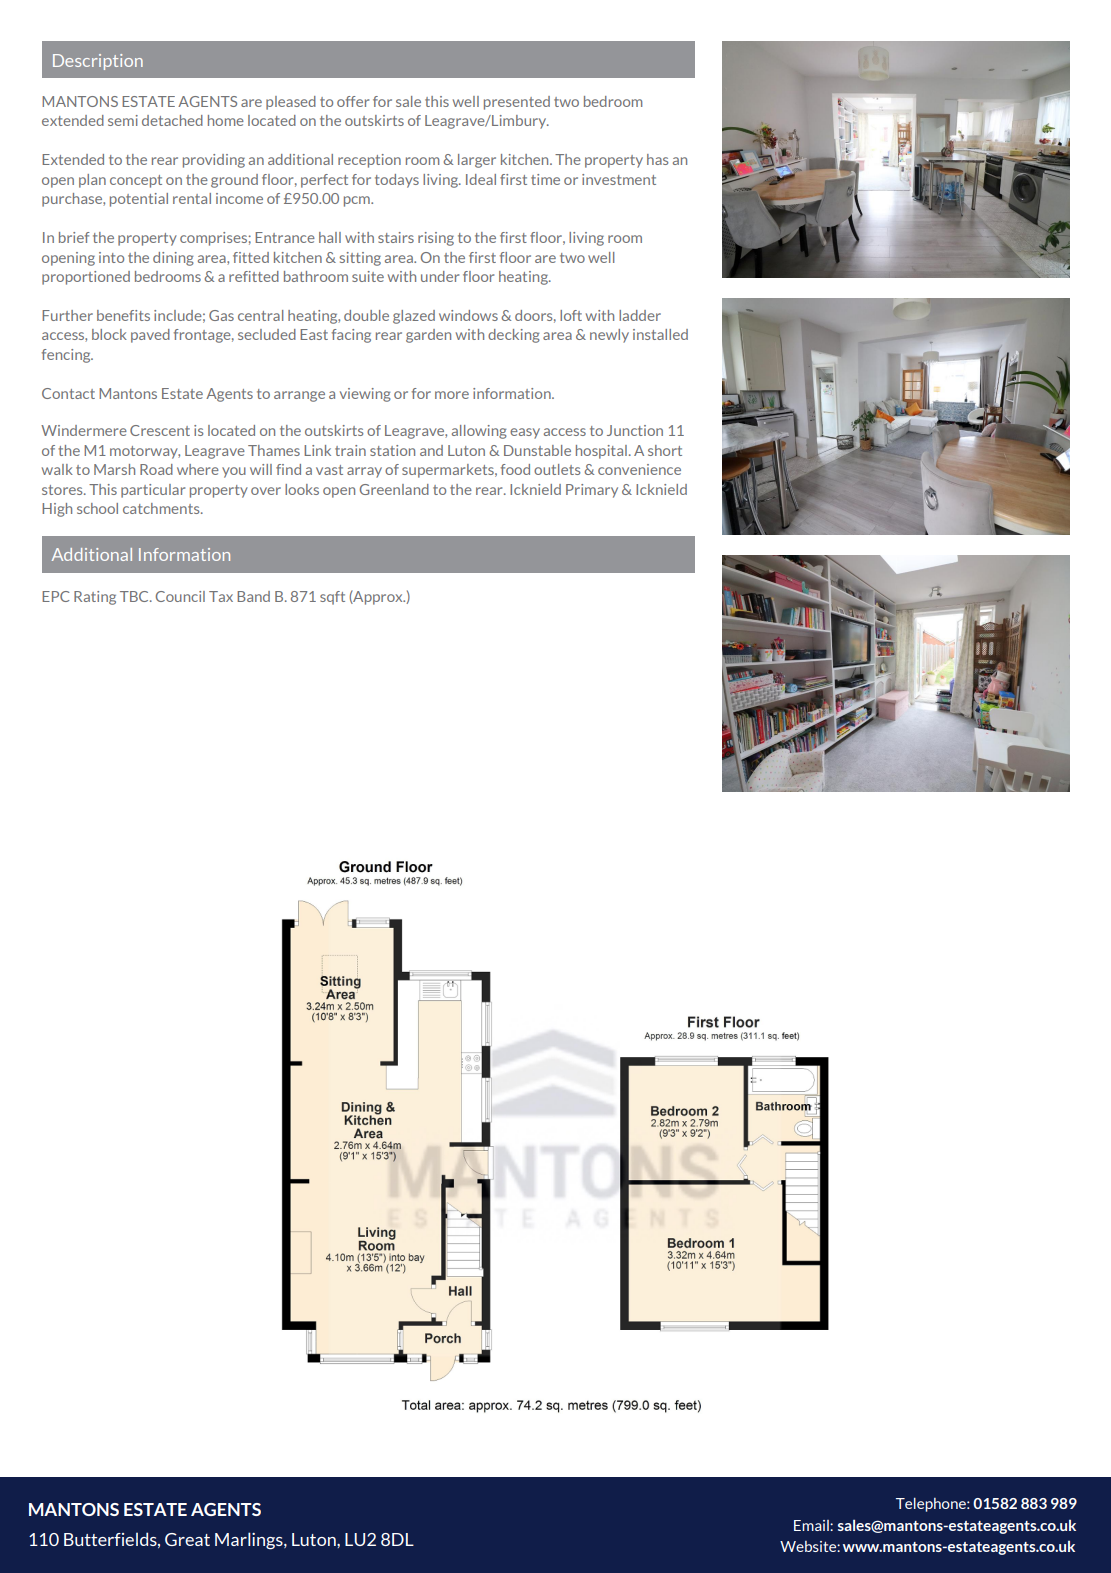 The image size is (1111, 1573). I want to click on short, so click(665, 450).
